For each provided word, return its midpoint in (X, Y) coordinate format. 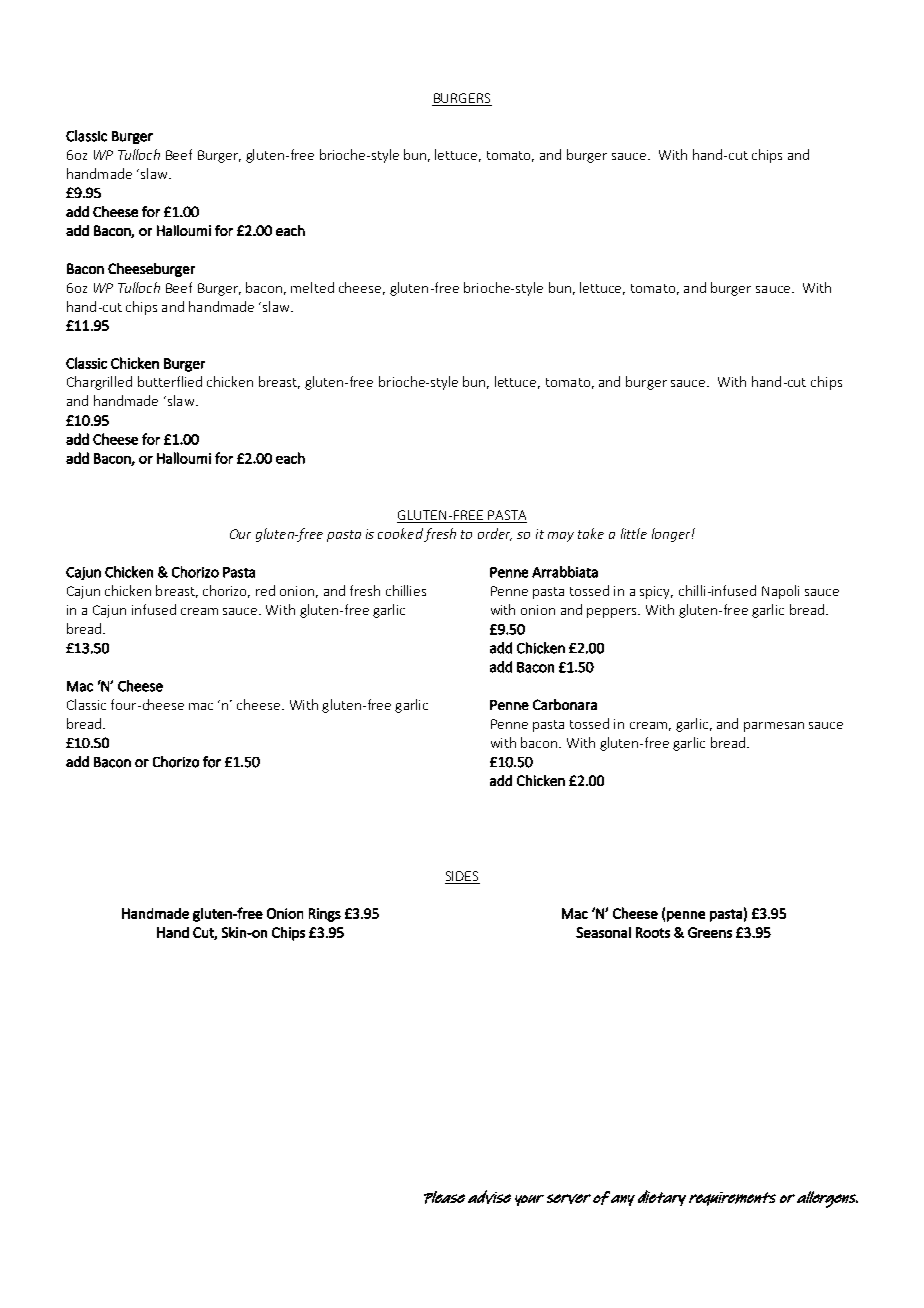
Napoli (780, 592)
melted (312, 287)
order (495, 534)
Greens (710, 932)
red (265, 590)
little (634, 533)
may (561, 537)
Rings (325, 915)
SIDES (462, 876)
